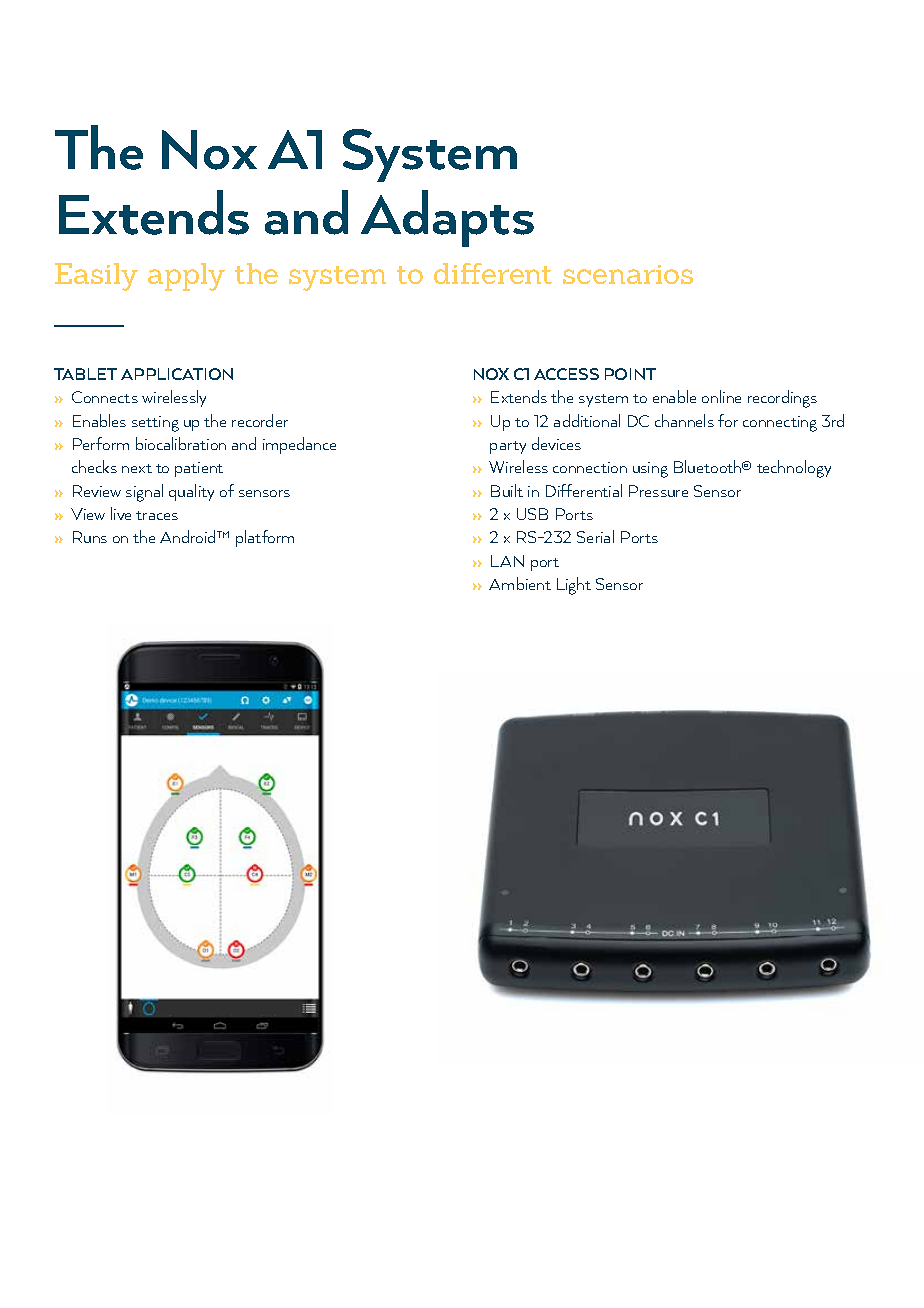 This page has width=924, height=1308. What do you see at coordinates (566, 374) in the page?
I see `ACCESS` at bounding box center [566, 374].
